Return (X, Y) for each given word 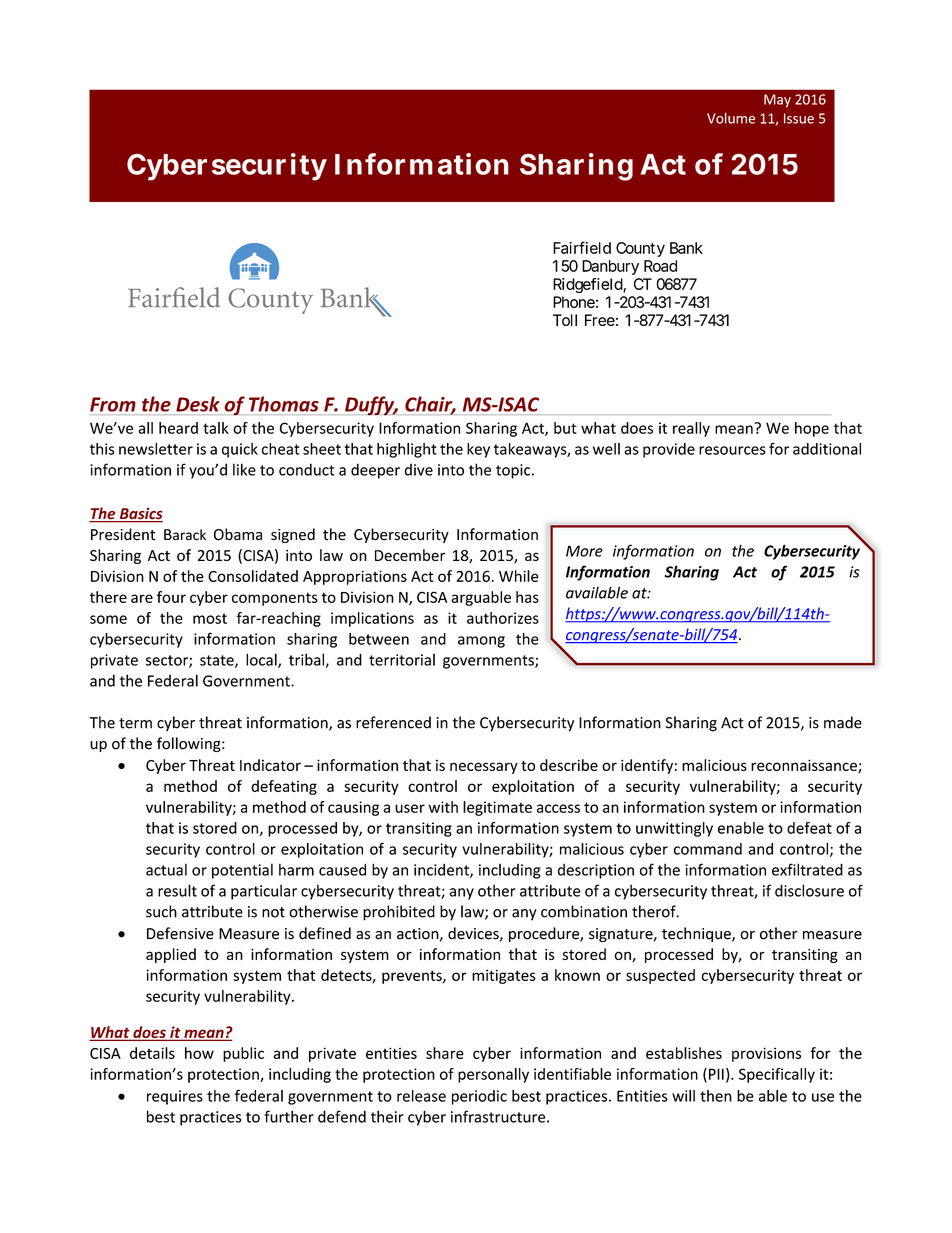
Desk (198, 404)
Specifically (777, 1075)
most (210, 618)
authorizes (503, 618)
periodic (479, 1097)
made (843, 722)
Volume (731, 118)
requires (175, 1097)
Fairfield (582, 247)
